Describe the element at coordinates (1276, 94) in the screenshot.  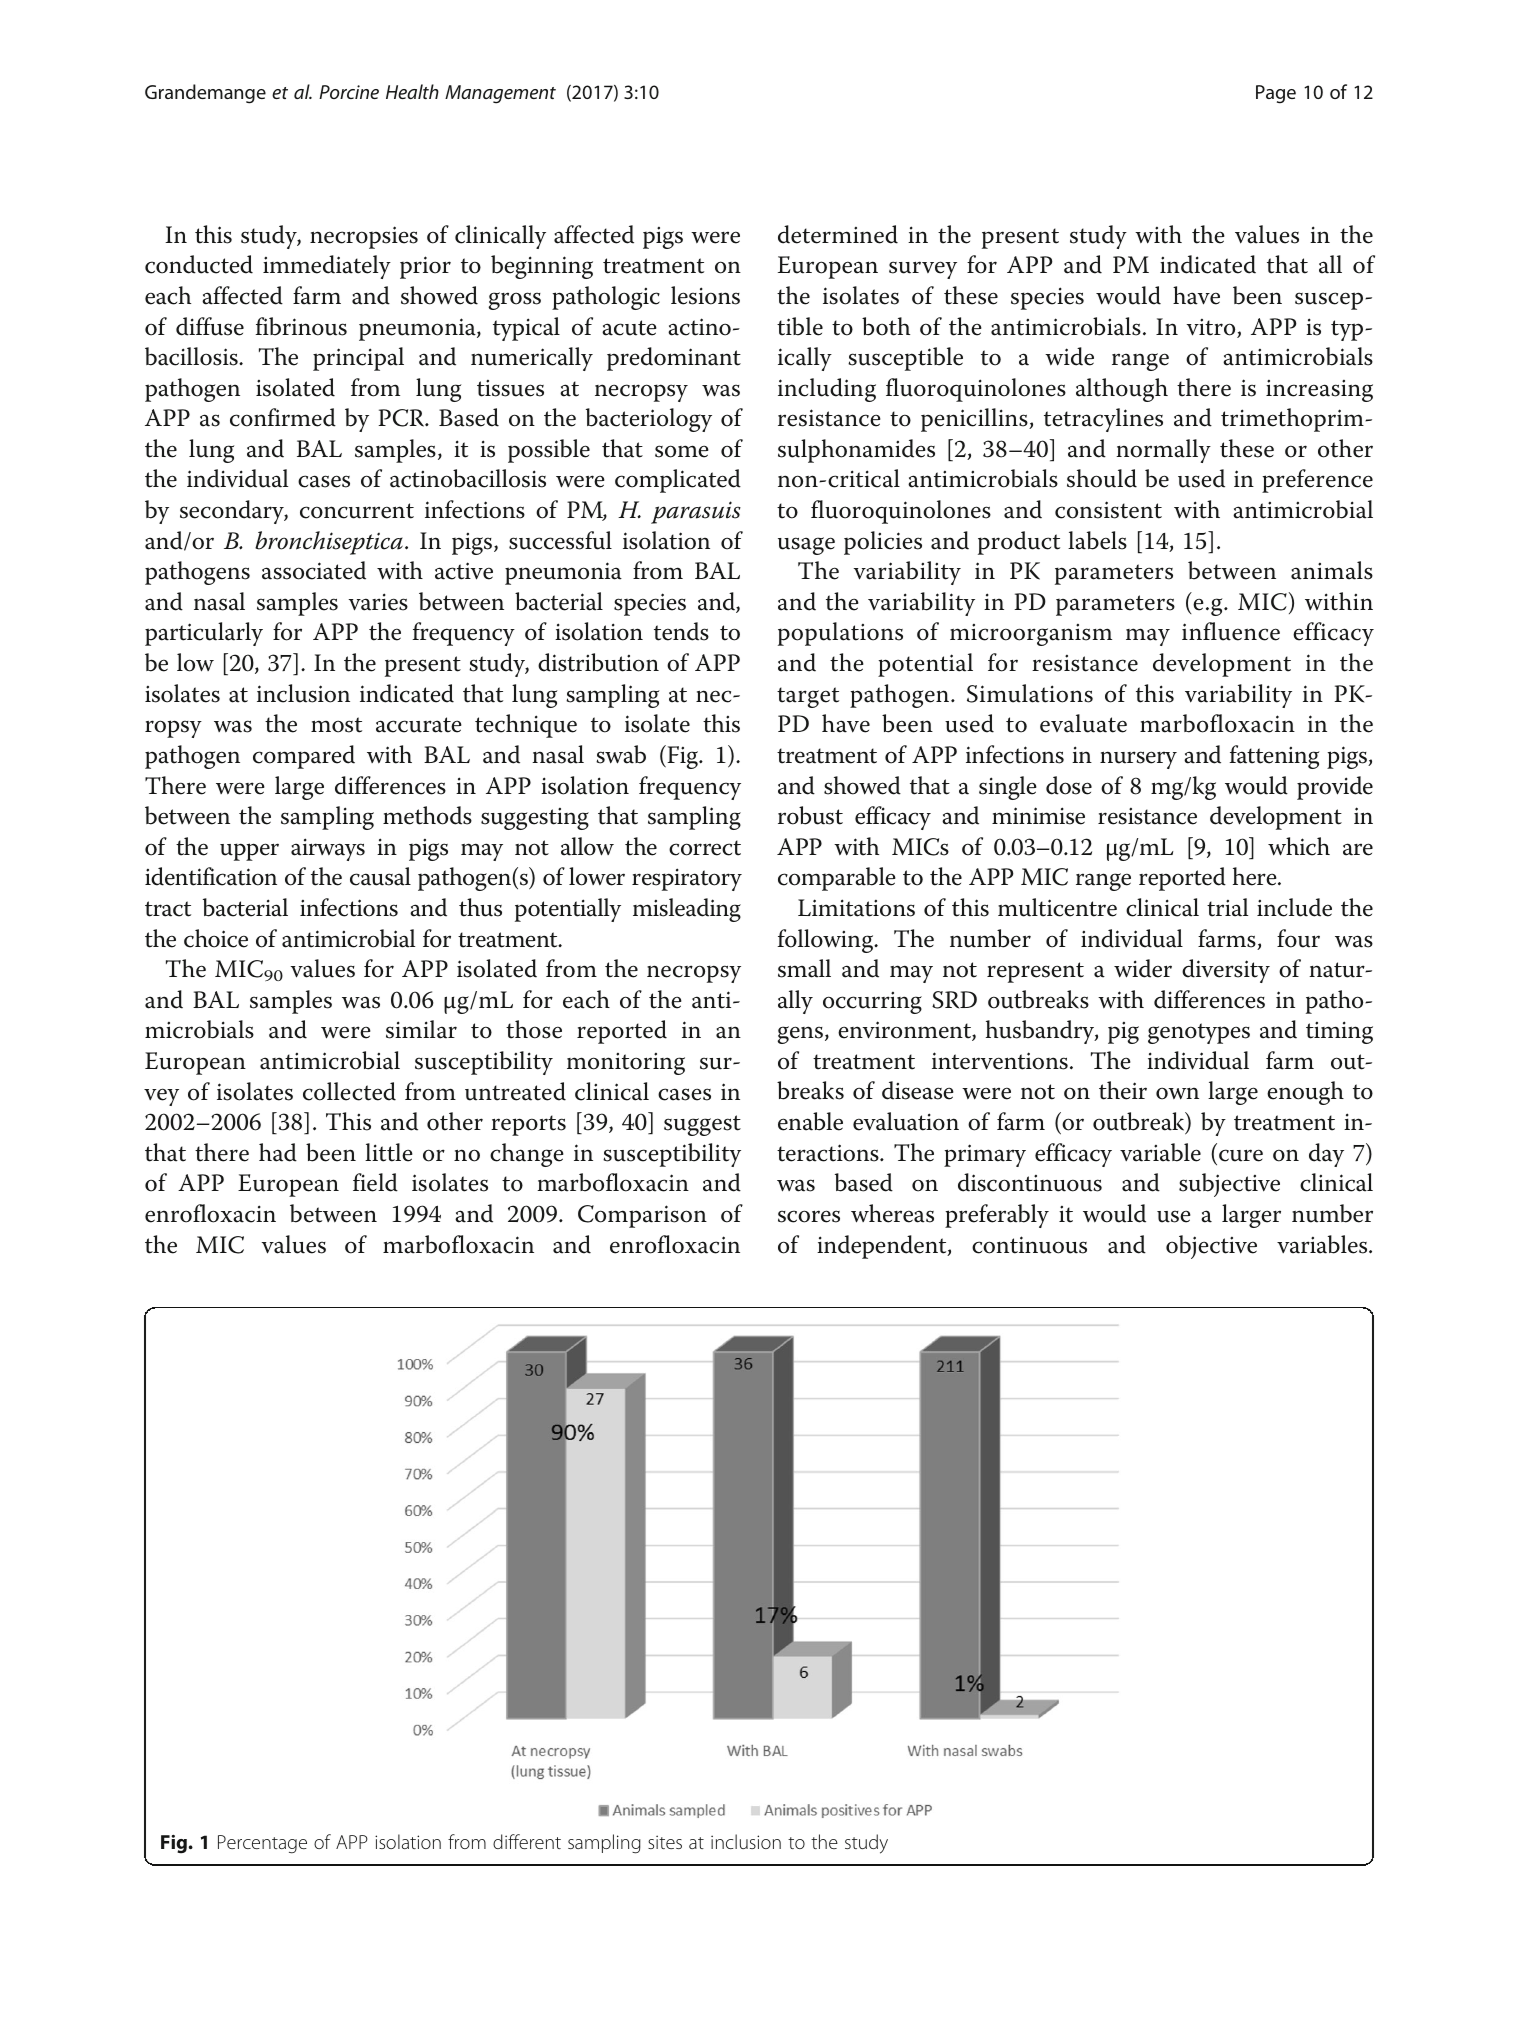
I see `Page` at that location.
